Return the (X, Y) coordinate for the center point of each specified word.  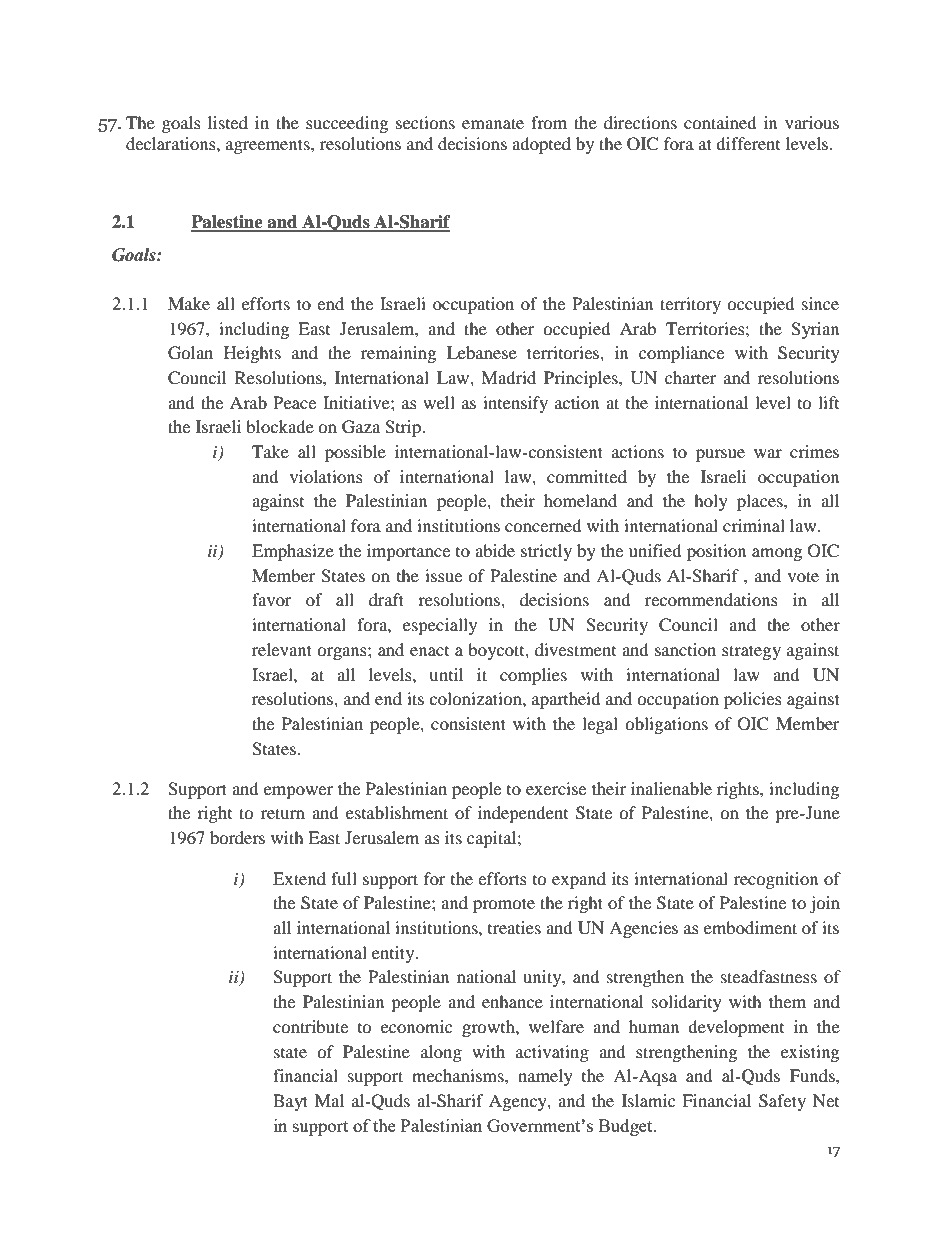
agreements (269, 146)
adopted (541, 145)
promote (504, 905)
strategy (751, 652)
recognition (776, 880)
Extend (299, 878)
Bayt (290, 1102)
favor (272, 599)
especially (440, 626)
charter (691, 377)
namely (545, 1077)
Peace (294, 402)
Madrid (508, 377)
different (748, 143)
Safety (782, 1102)
